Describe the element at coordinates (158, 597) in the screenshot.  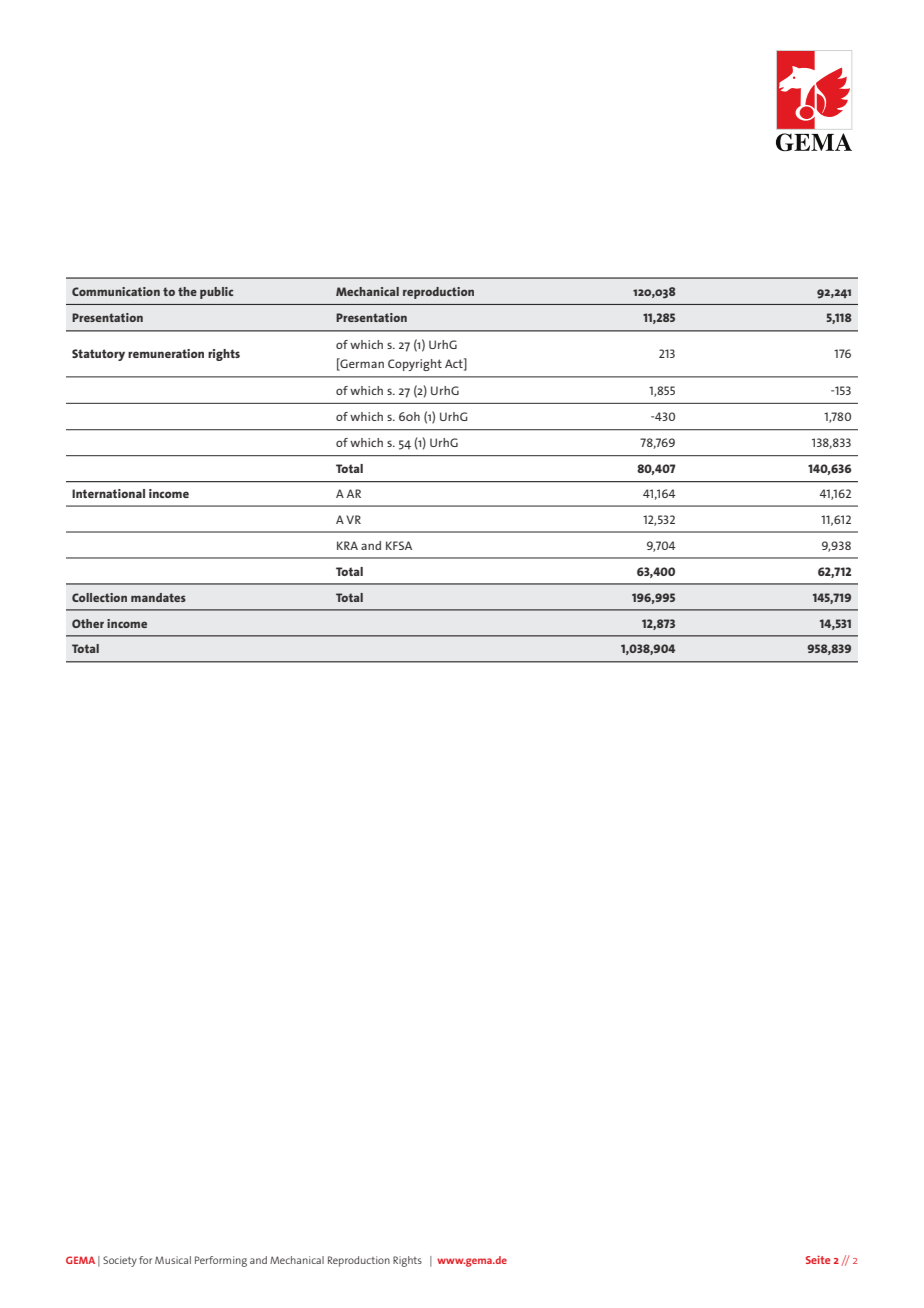
I see `mandates` at that location.
